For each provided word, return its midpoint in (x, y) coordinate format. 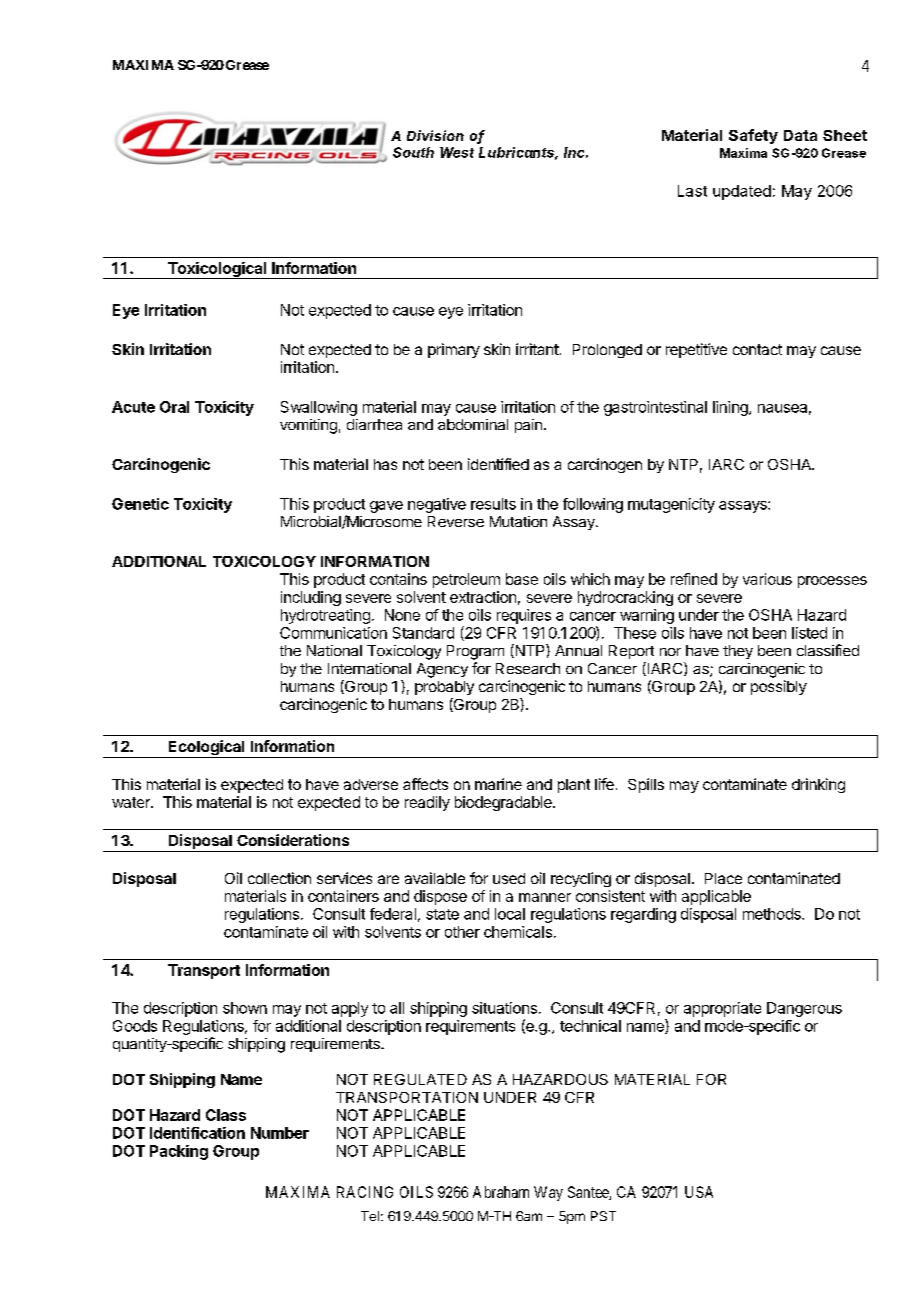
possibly (779, 687)
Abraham (501, 1192)
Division (435, 135)
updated (742, 192)
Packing (179, 1152)
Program (475, 652)
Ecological (206, 749)
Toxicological (216, 270)
